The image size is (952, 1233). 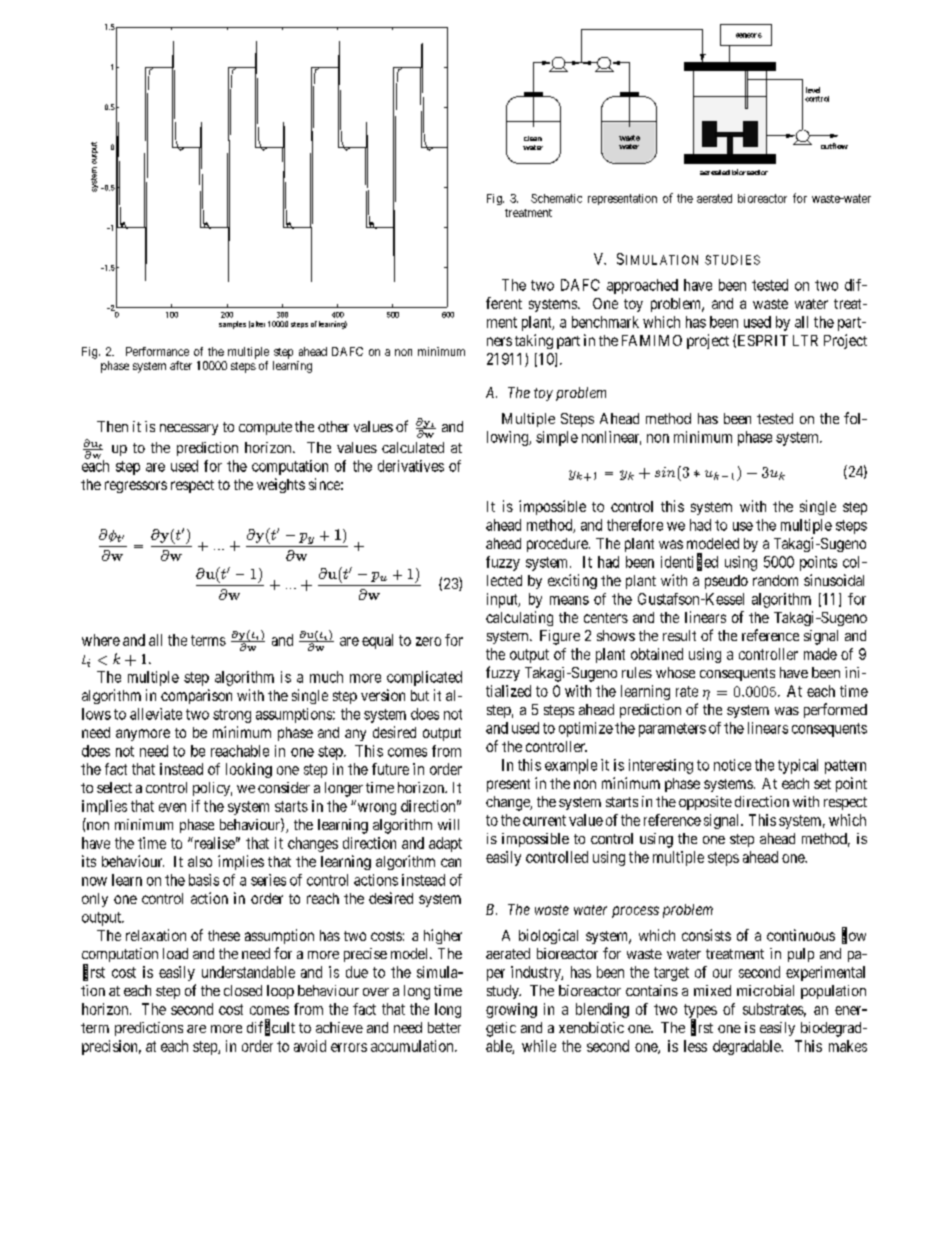 What do you see at coordinates (835, 710) in the screenshot?
I see `performed` at bounding box center [835, 710].
